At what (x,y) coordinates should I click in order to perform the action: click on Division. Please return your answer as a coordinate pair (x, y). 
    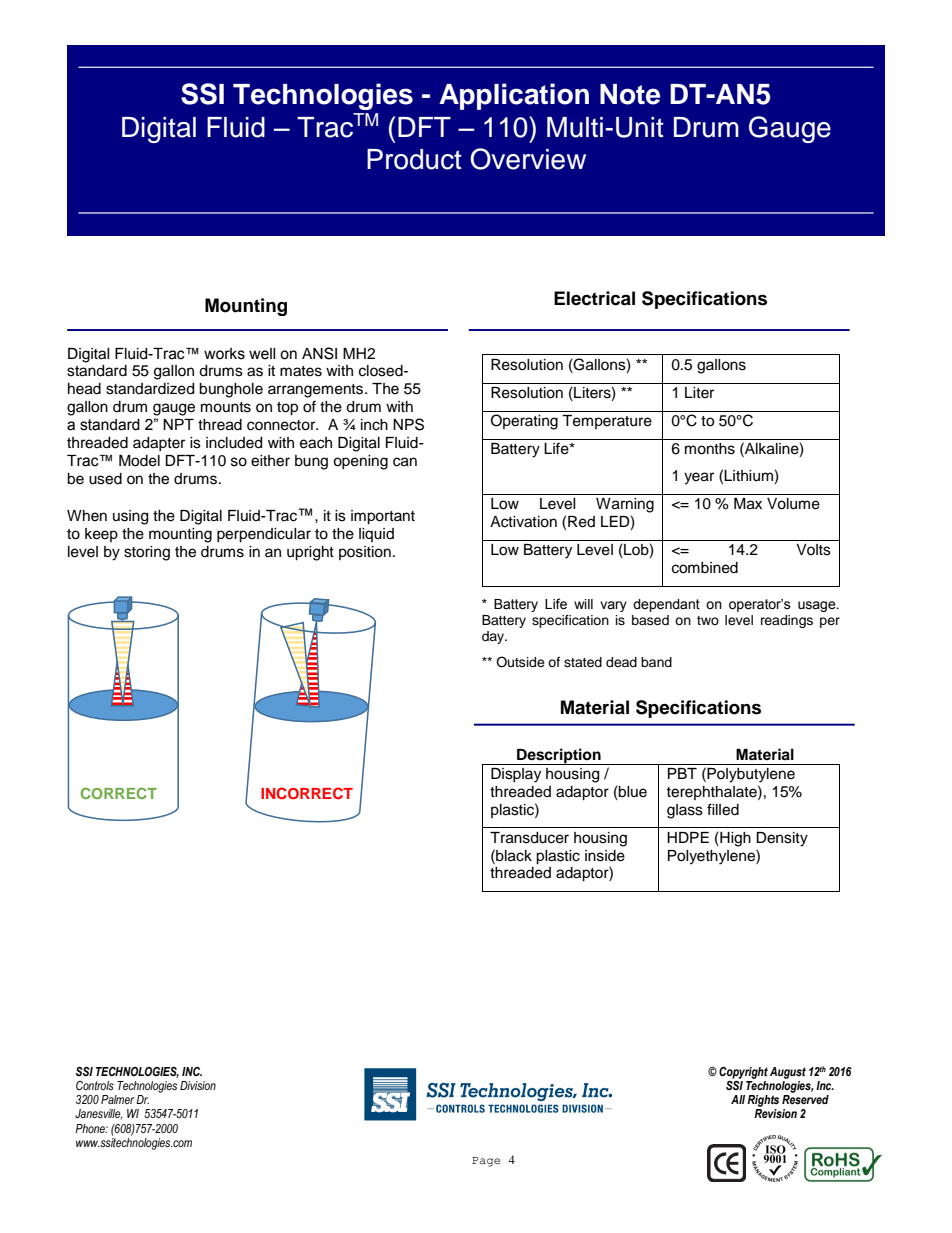
    Looking at the image, I should click on (198, 1086).
